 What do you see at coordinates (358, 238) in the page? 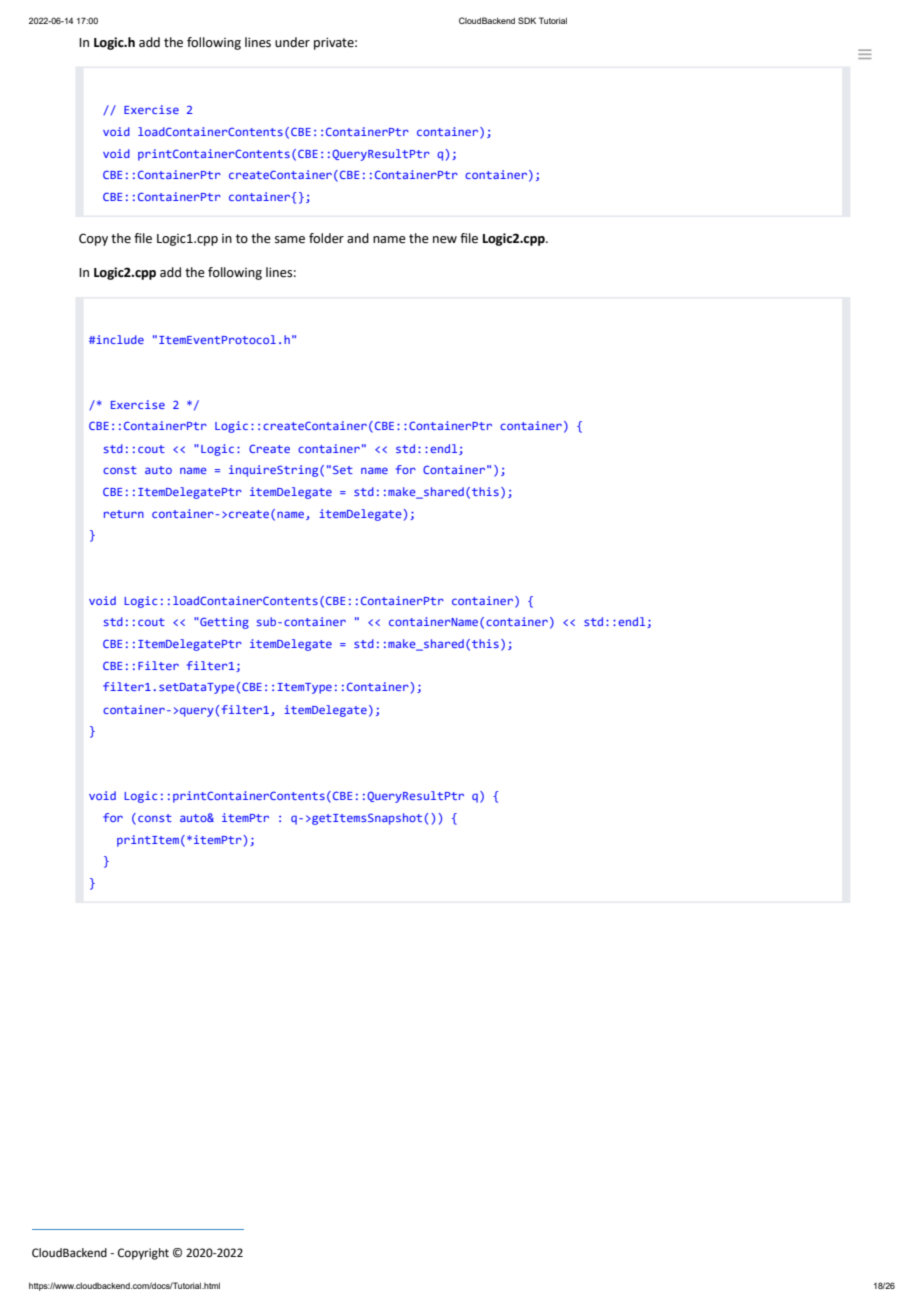
I see `and` at bounding box center [358, 238].
